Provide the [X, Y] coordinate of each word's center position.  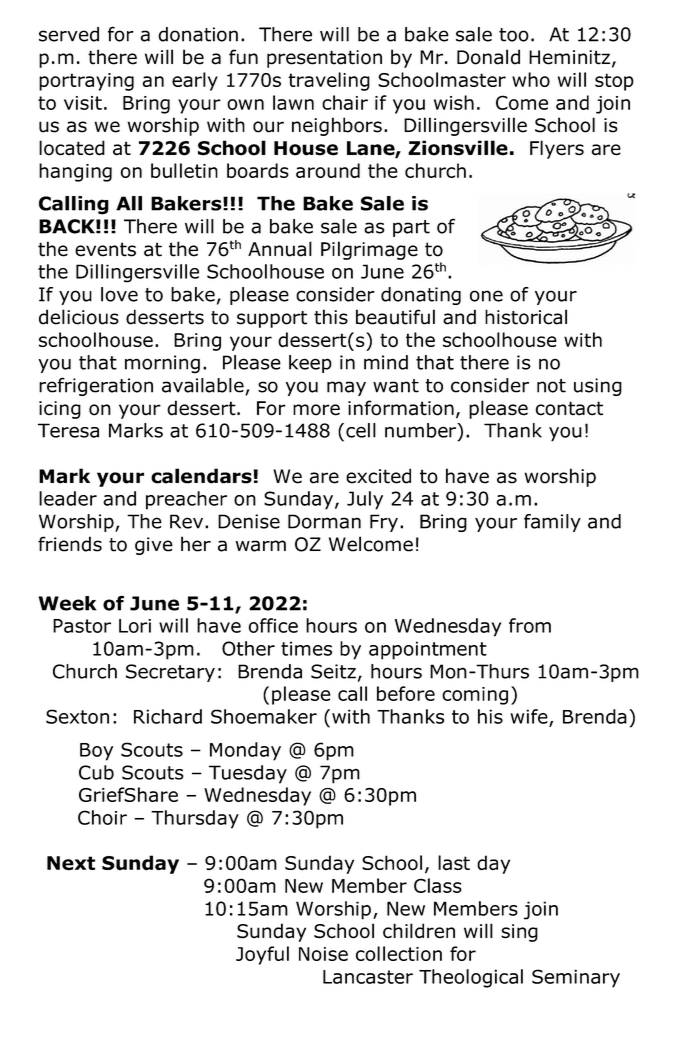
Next [71, 863]
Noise [323, 954]
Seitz [333, 671]
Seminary [576, 978]
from [530, 625]
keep [310, 364]
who [531, 79]
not [551, 386]
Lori [135, 626]
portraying [86, 82]
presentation [324, 59]
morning [162, 364]
